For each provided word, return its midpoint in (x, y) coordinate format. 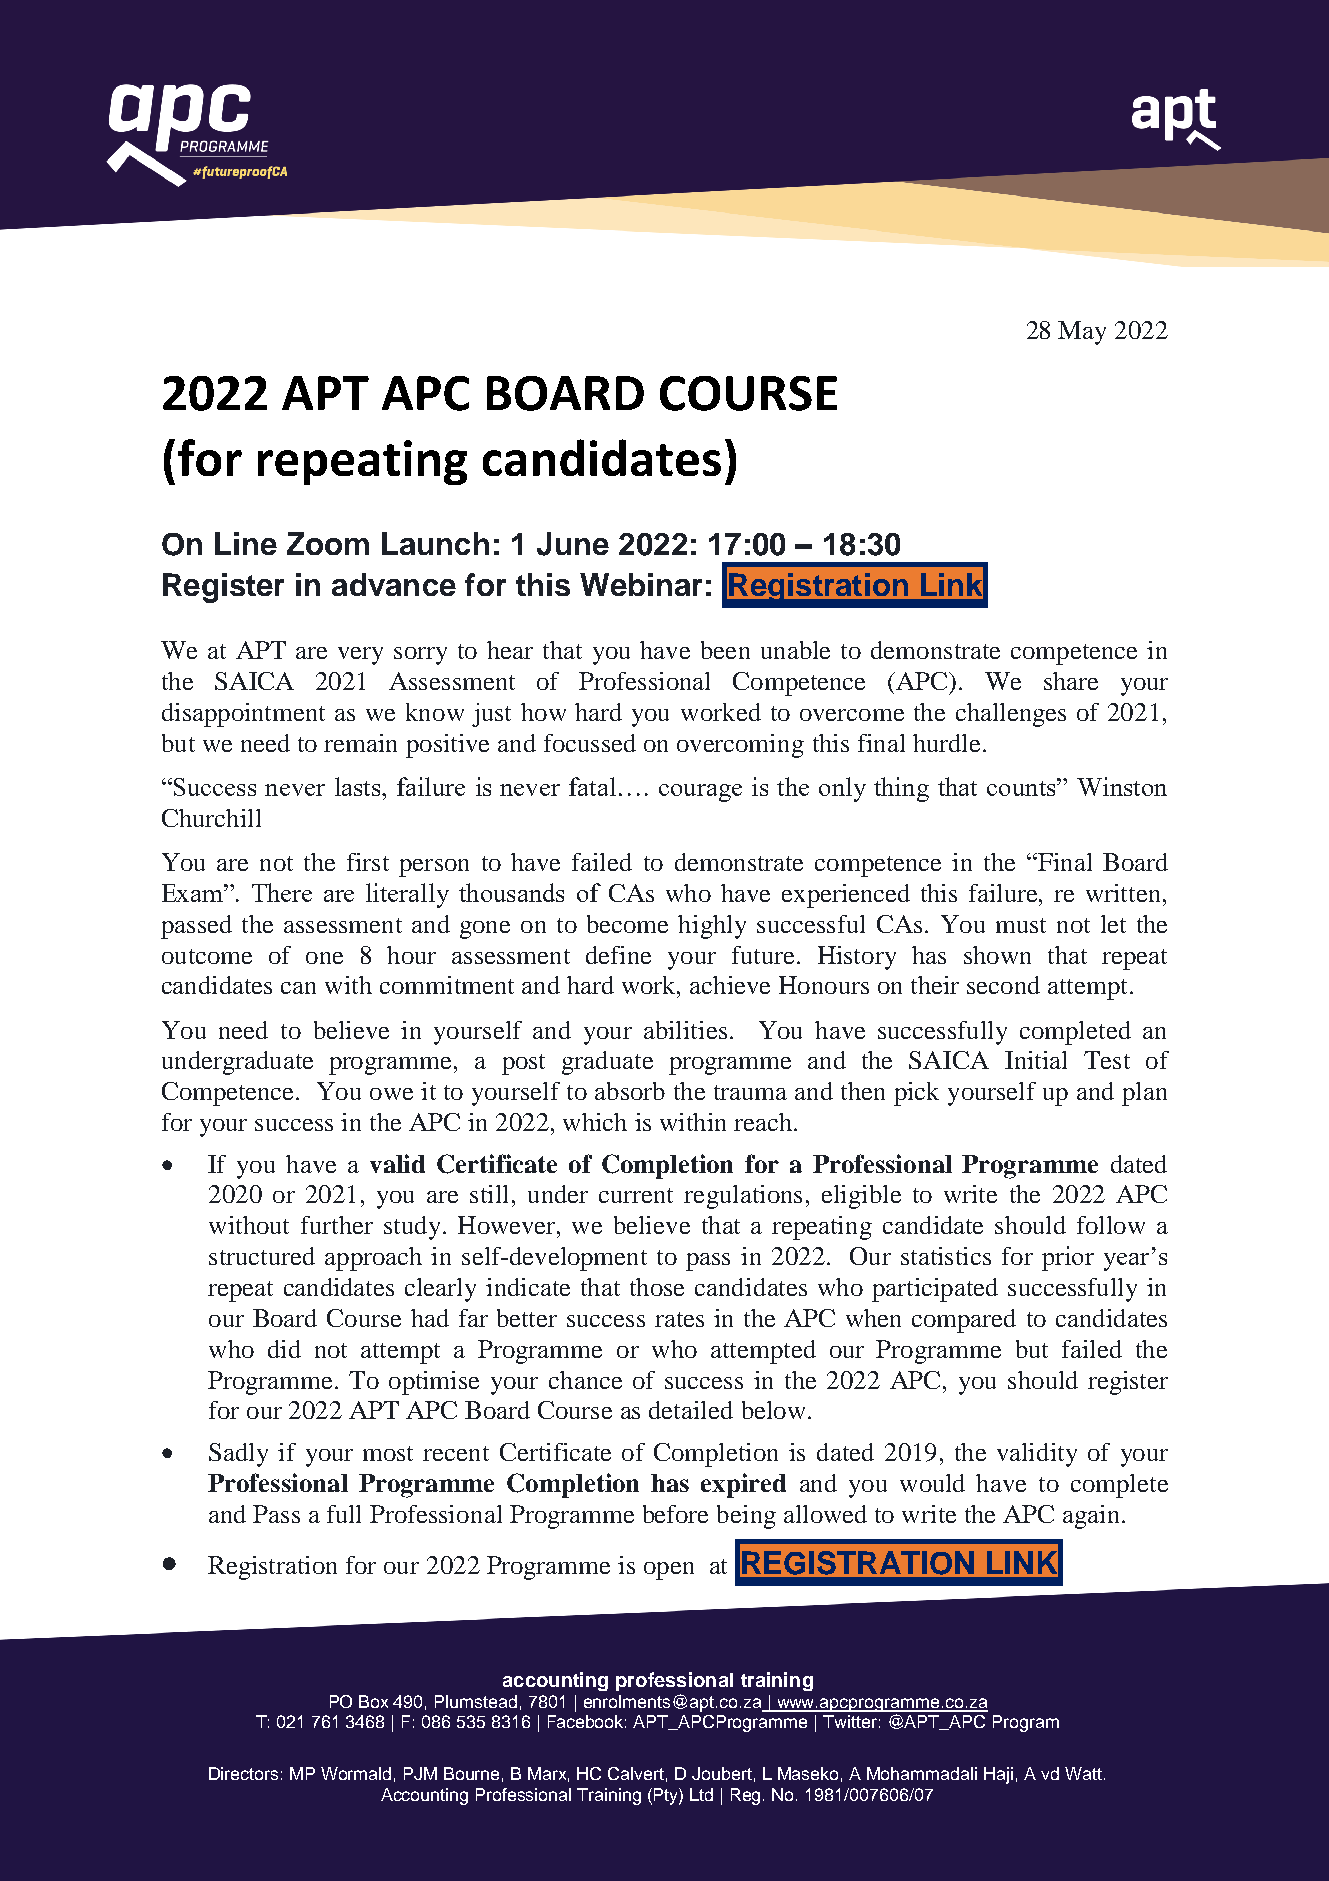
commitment (447, 985)
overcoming (740, 746)
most (388, 1453)
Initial (1036, 1060)
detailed (691, 1410)
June (573, 544)
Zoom (328, 543)
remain (360, 743)
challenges (1011, 715)
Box (373, 1701)
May (1082, 333)
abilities (685, 1030)
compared (964, 1321)
